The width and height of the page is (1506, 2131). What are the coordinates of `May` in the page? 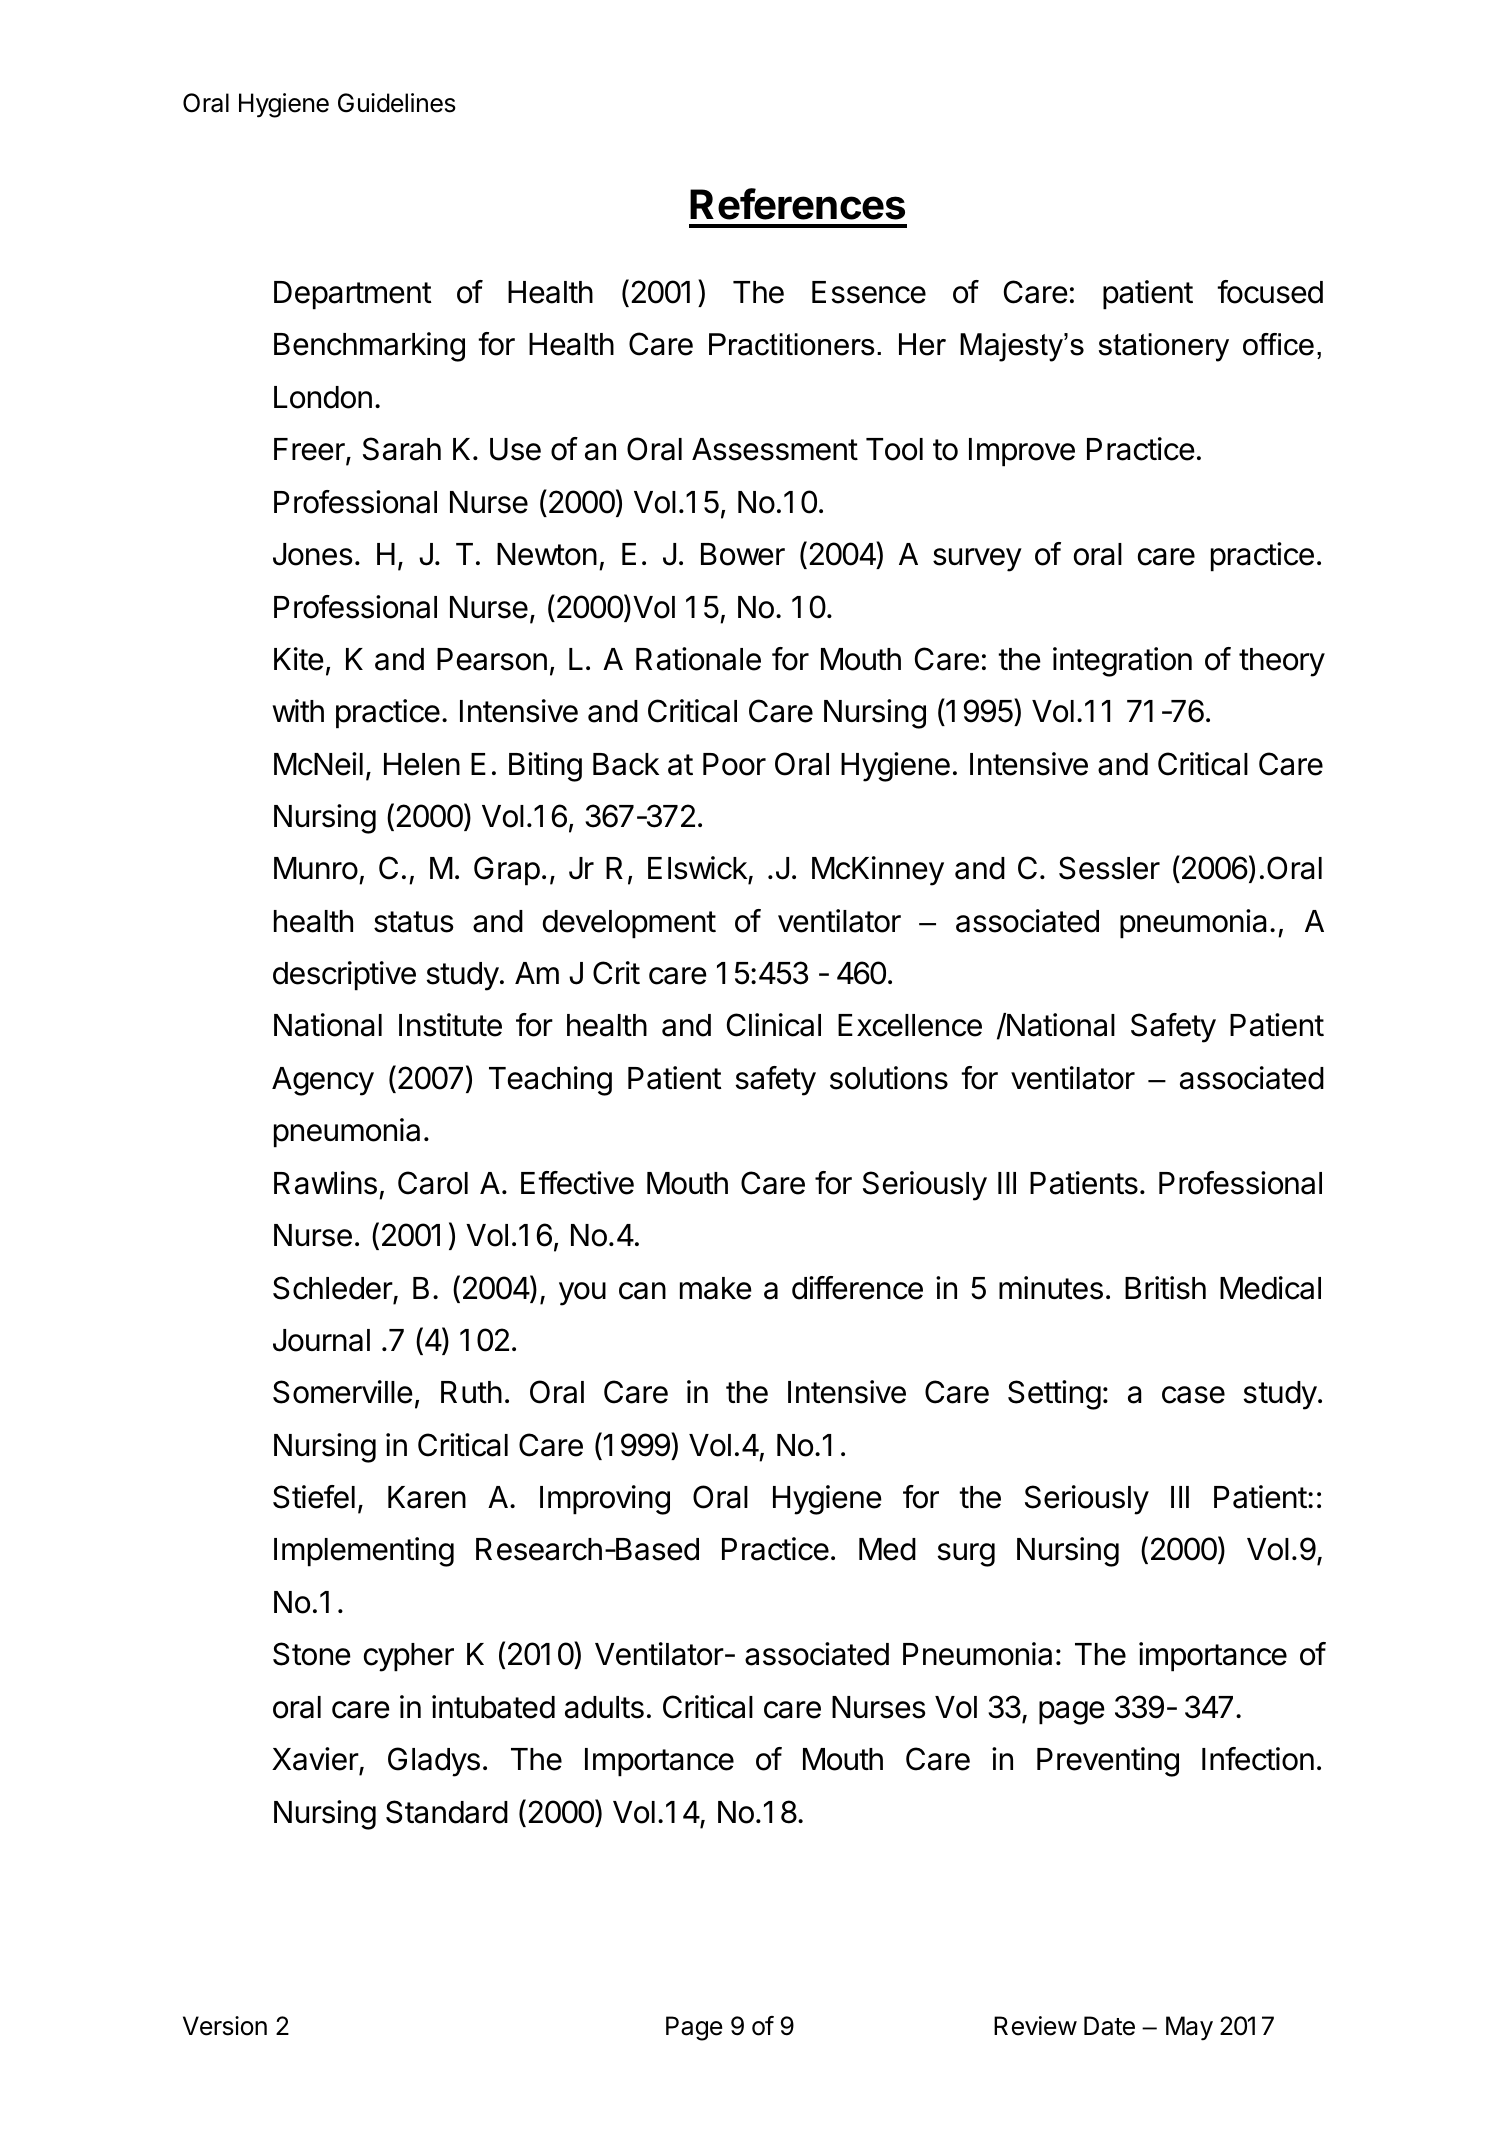 It's located at (1189, 2028).
